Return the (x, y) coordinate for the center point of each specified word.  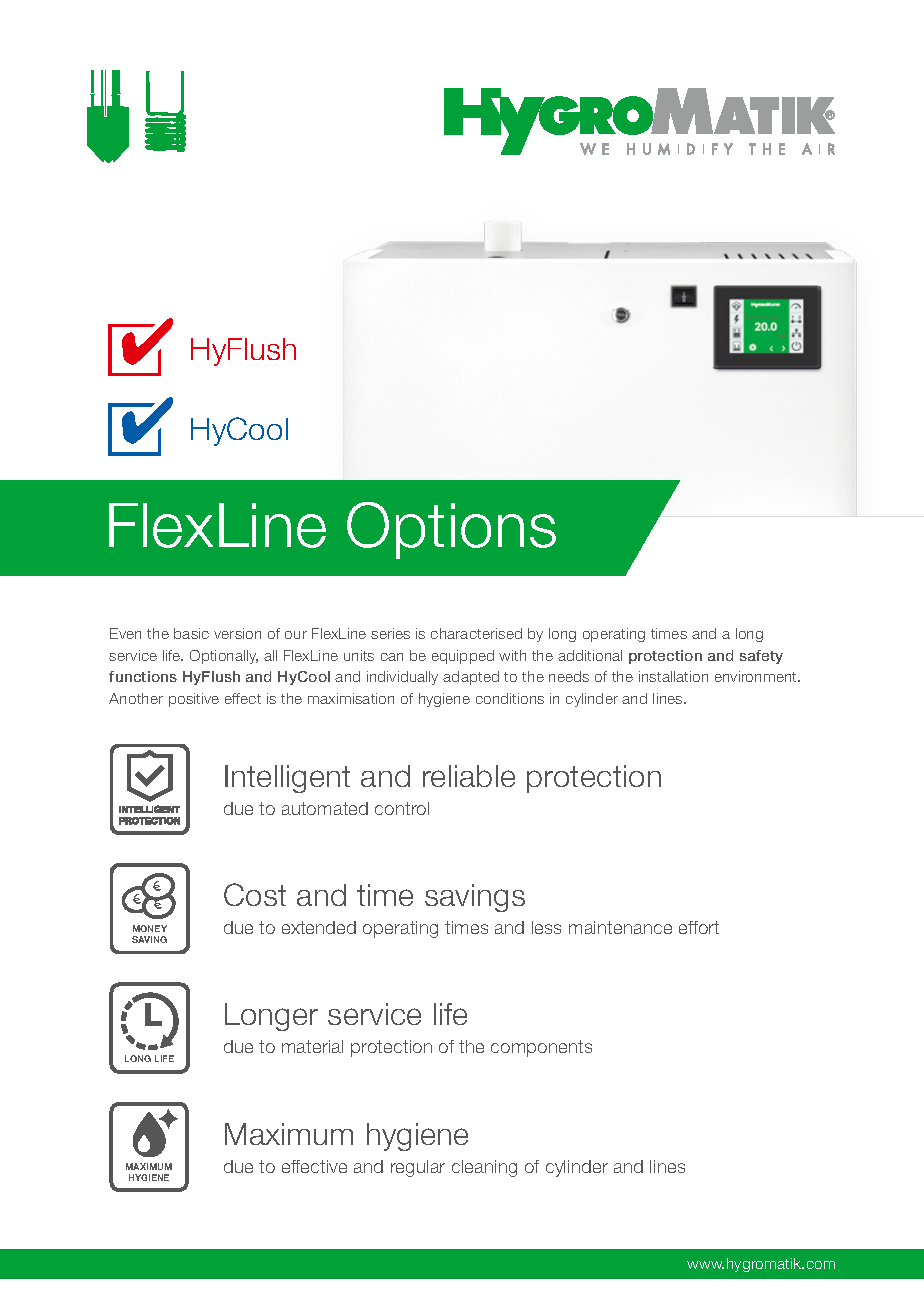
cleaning (484, 1168)
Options (451, 530)
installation (673, 676)
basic (191, 633)
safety (761, 657)
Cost (255, 894)
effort (699, 927)
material (312, 1046)
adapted (471, 678)
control (402, 808)
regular (418, 1168)
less (546, 927)
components (541, 1048)
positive (194, 700)
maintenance (620, 927)
